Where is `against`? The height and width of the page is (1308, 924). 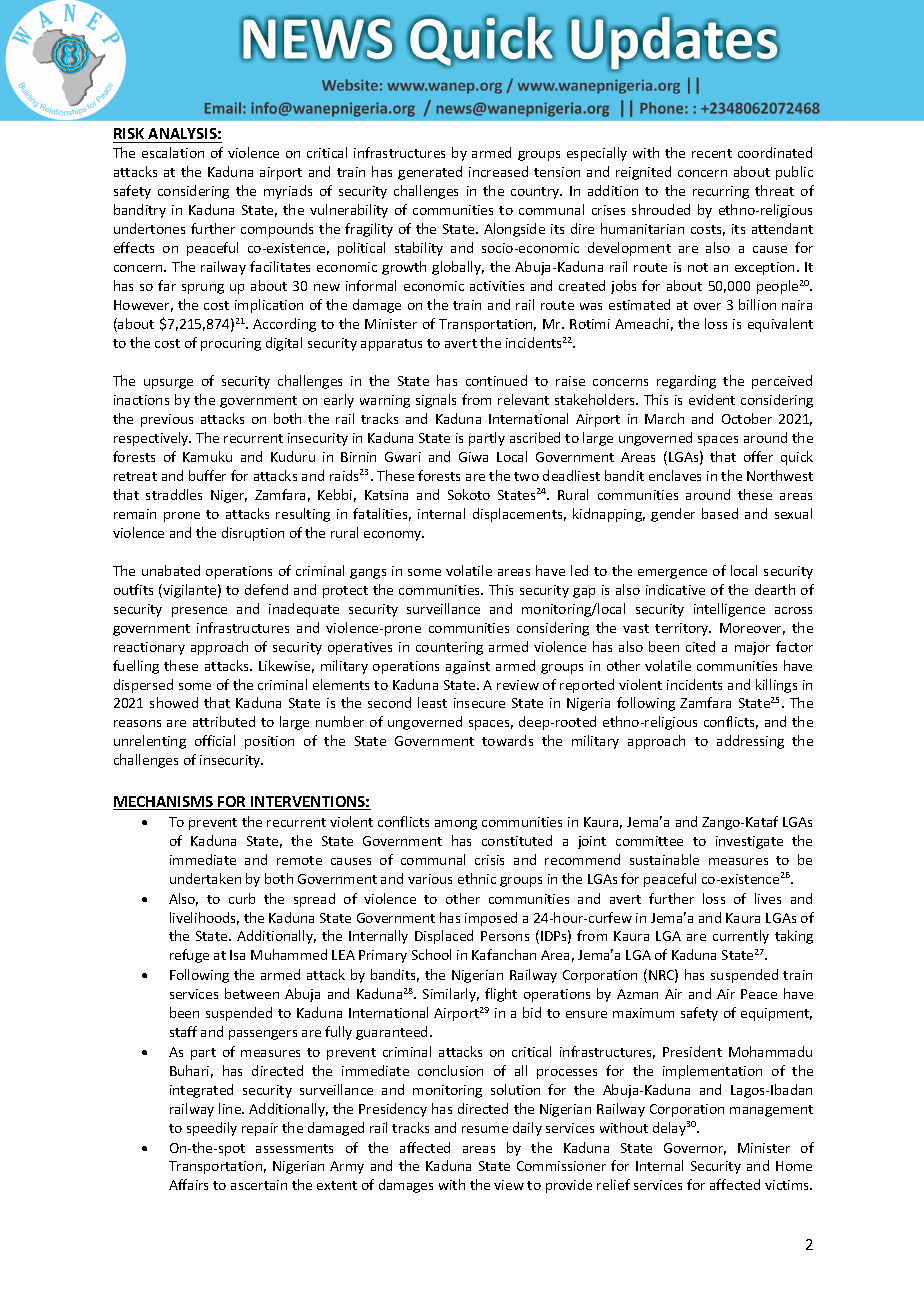 against is located at coordinates (468, 667).
